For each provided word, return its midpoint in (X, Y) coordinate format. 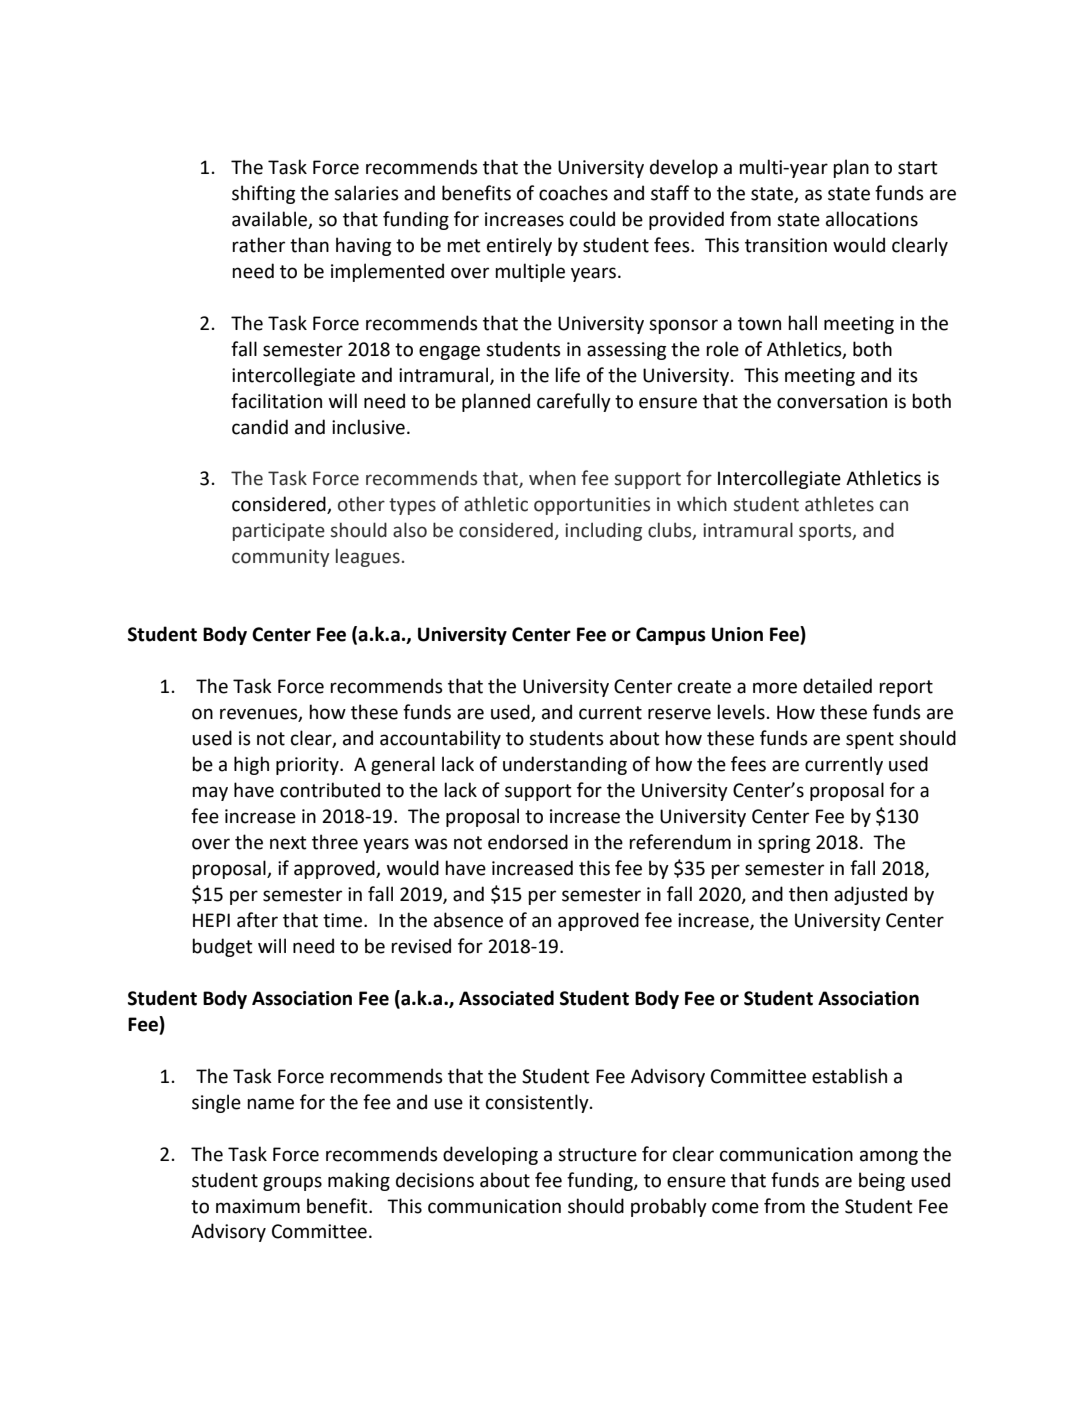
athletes (839, 504)
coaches (573, 193)
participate (279, 532)
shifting (263, 194)
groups (292, 1183)
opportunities (592, 506)
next (288, 843)
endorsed (528, 842)
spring (784, 844)
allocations (872, 219)
